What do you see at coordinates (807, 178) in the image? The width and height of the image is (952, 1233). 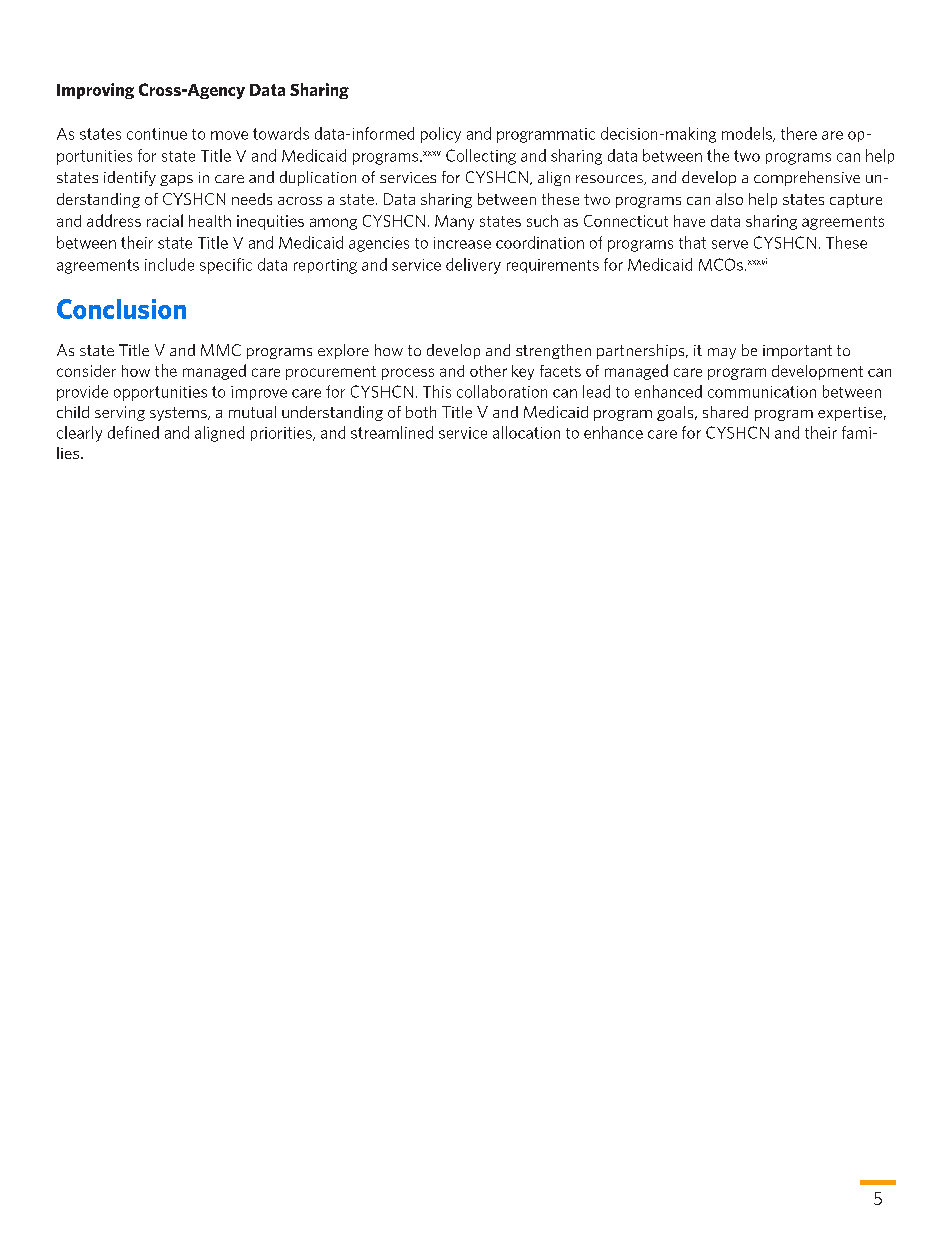 I see `comprehensive` at bounding box center [807, 178].
